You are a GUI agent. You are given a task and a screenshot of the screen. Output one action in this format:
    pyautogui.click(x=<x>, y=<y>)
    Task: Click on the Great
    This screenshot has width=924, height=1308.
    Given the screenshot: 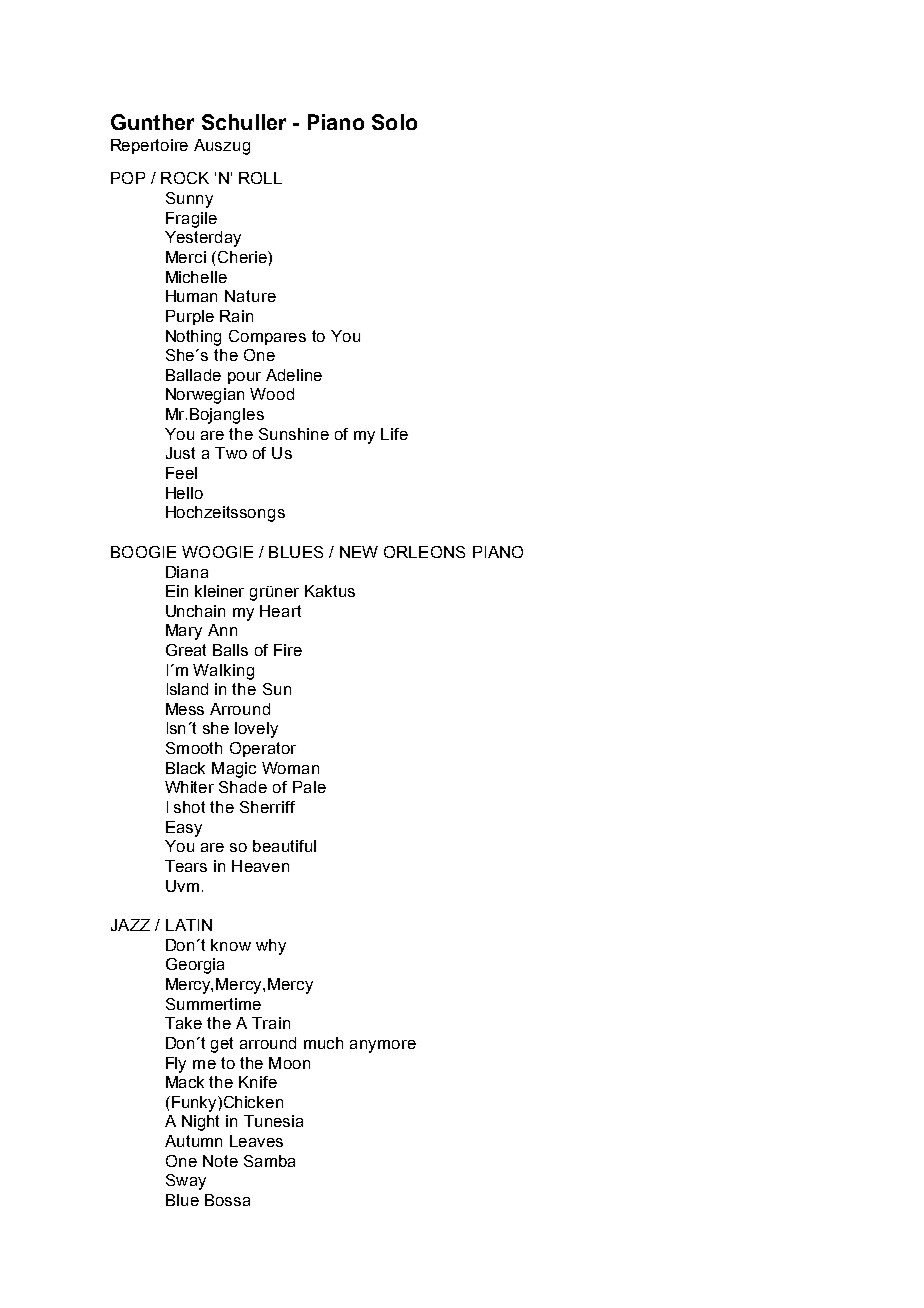 What is the action you would take?
    pyautogui.click(x=186, y=650)
